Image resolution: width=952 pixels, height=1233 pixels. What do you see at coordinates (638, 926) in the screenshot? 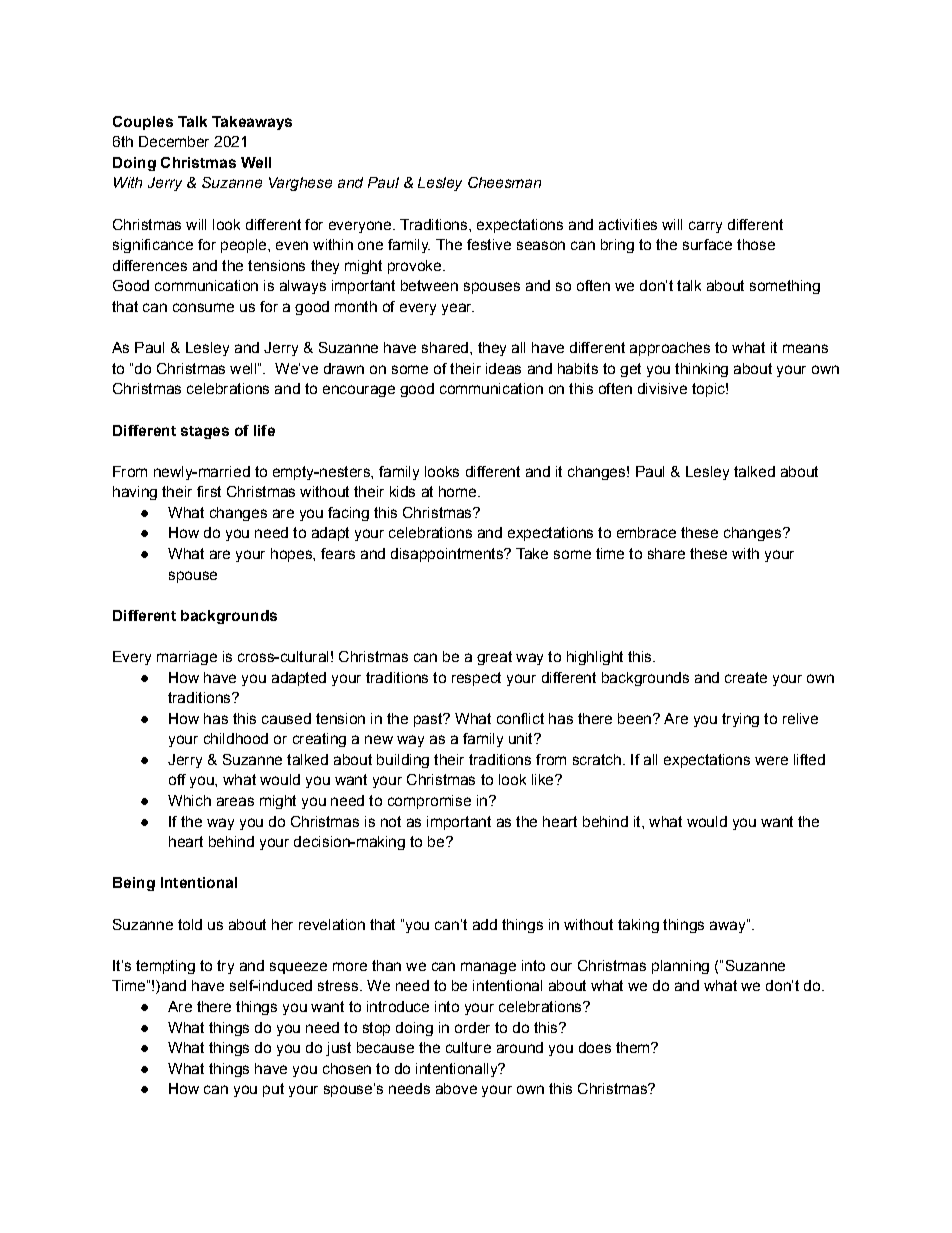
I see `taking` at bounding box center [638, 926].
